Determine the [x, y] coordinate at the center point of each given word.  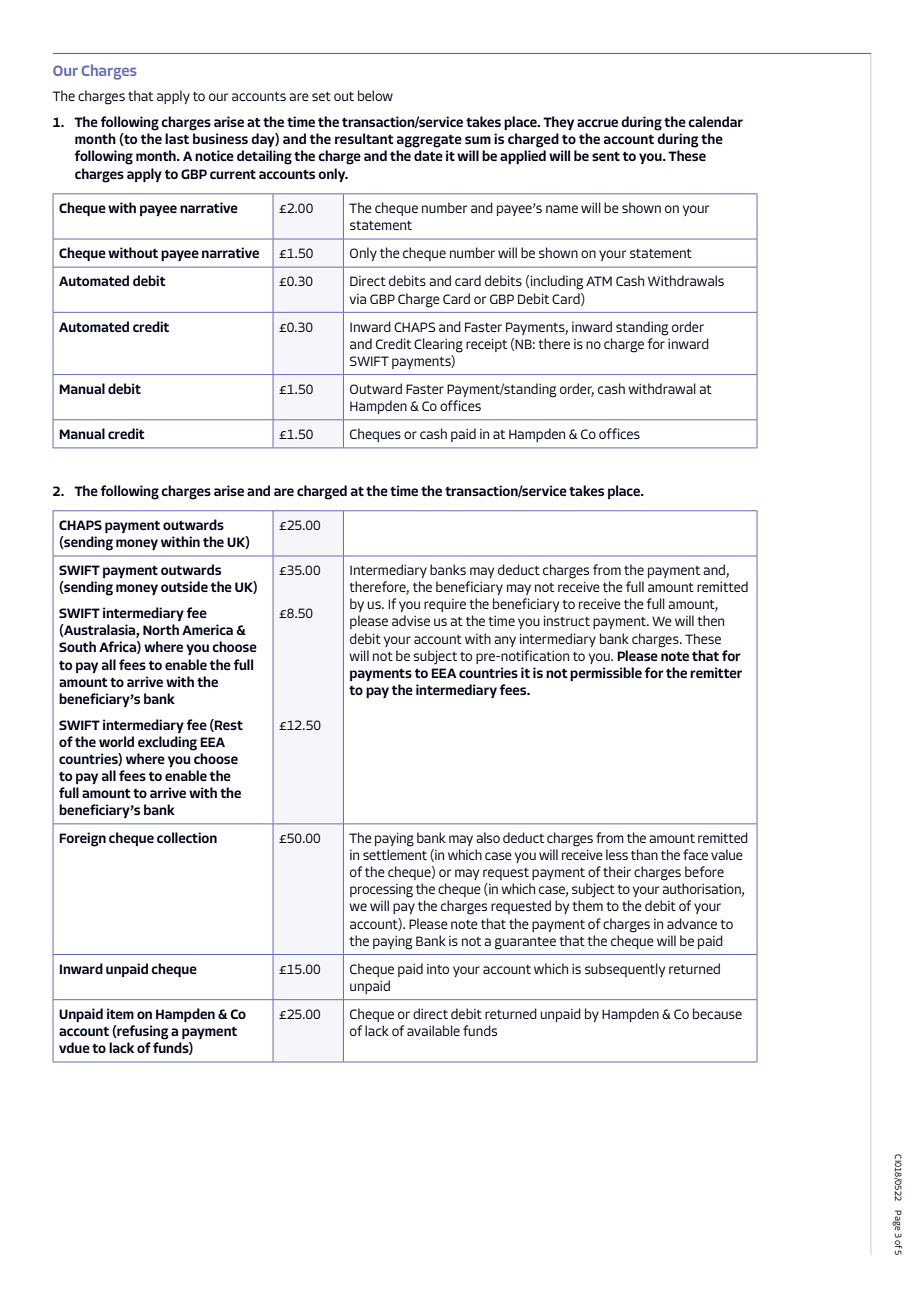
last [177, 138]
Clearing [438, 345]
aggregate [429, 141]
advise [411, 620]
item [120, 1013]
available [433, 1030]
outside [184, 586]
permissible [606, 674]
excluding [167, 743]
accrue [597, 123]
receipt [486, 345]
